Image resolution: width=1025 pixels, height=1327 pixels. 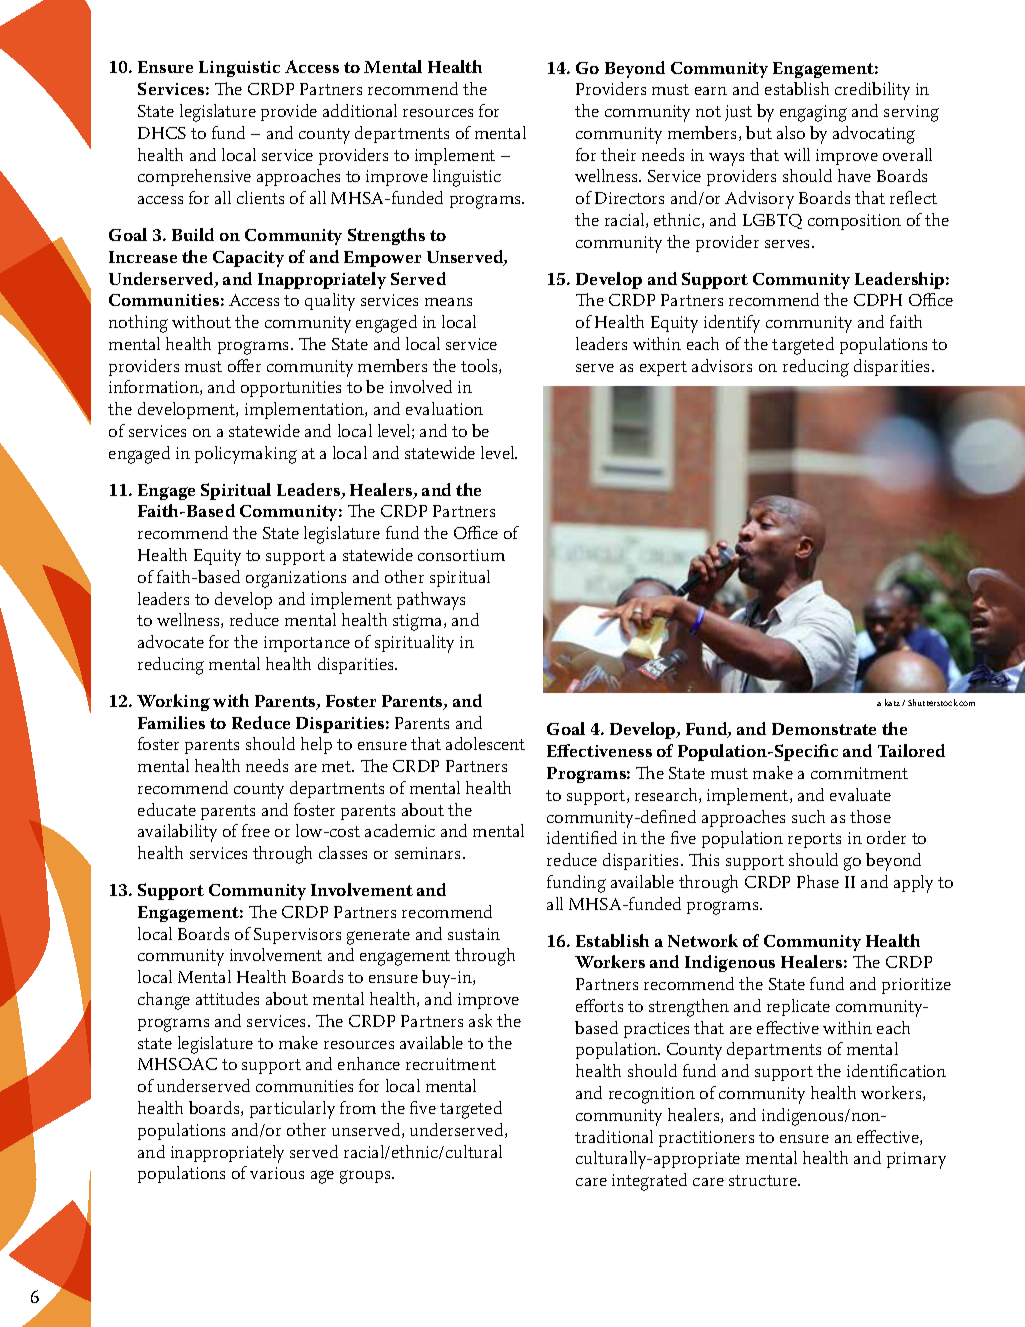 What do you see at coordinates (171, 641) in the screenshot?
I see `advocate` at bounding box center [171, 641].
